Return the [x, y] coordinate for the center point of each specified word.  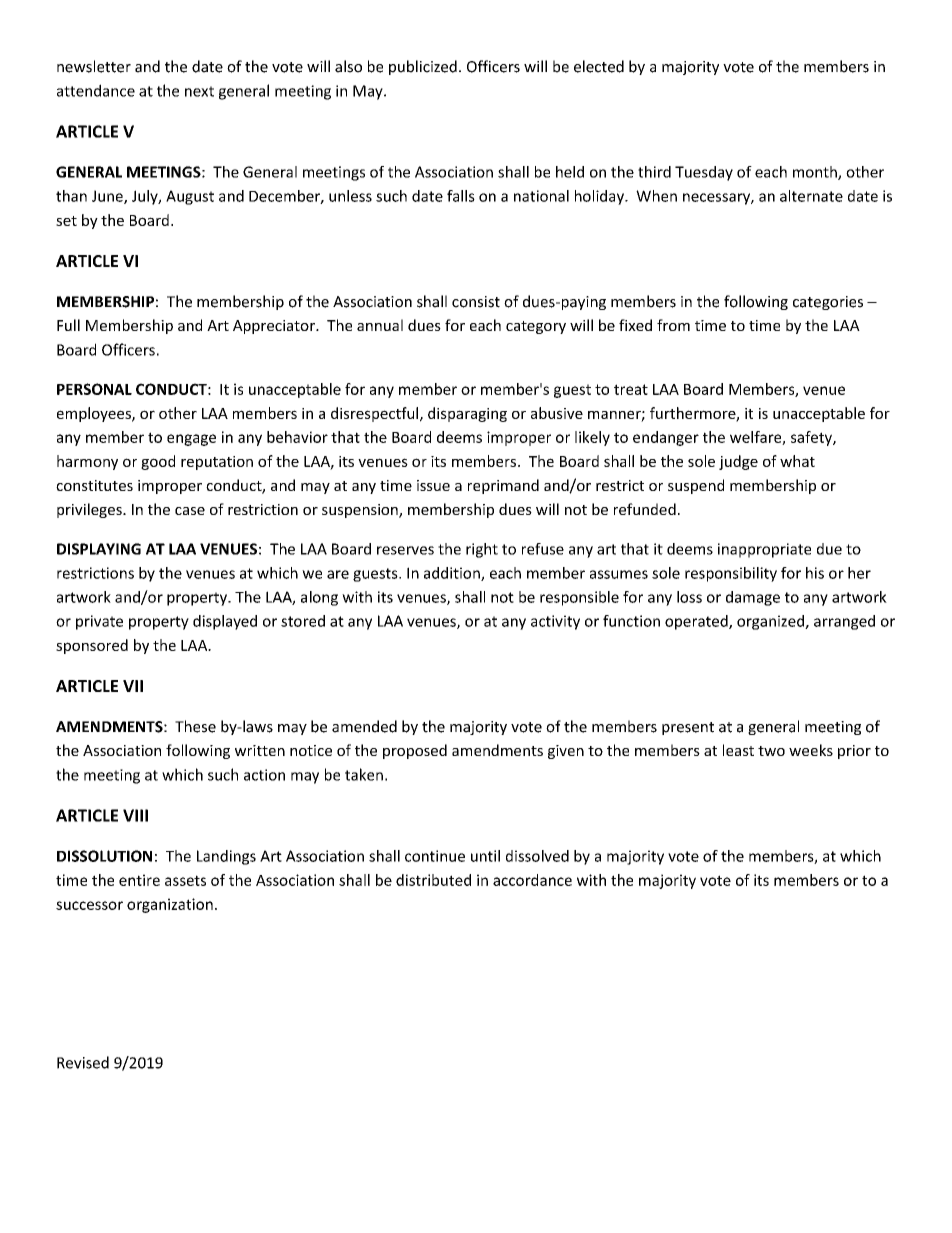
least [738, 750]
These [195, 726]
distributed [433, 880]
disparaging [467, 414]
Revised [83, 1062]
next [199, 91]
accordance [532, 880]
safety [812, 438]
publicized [423, 67]
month [816, 173]
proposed [415, 751]
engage [191, 440]
